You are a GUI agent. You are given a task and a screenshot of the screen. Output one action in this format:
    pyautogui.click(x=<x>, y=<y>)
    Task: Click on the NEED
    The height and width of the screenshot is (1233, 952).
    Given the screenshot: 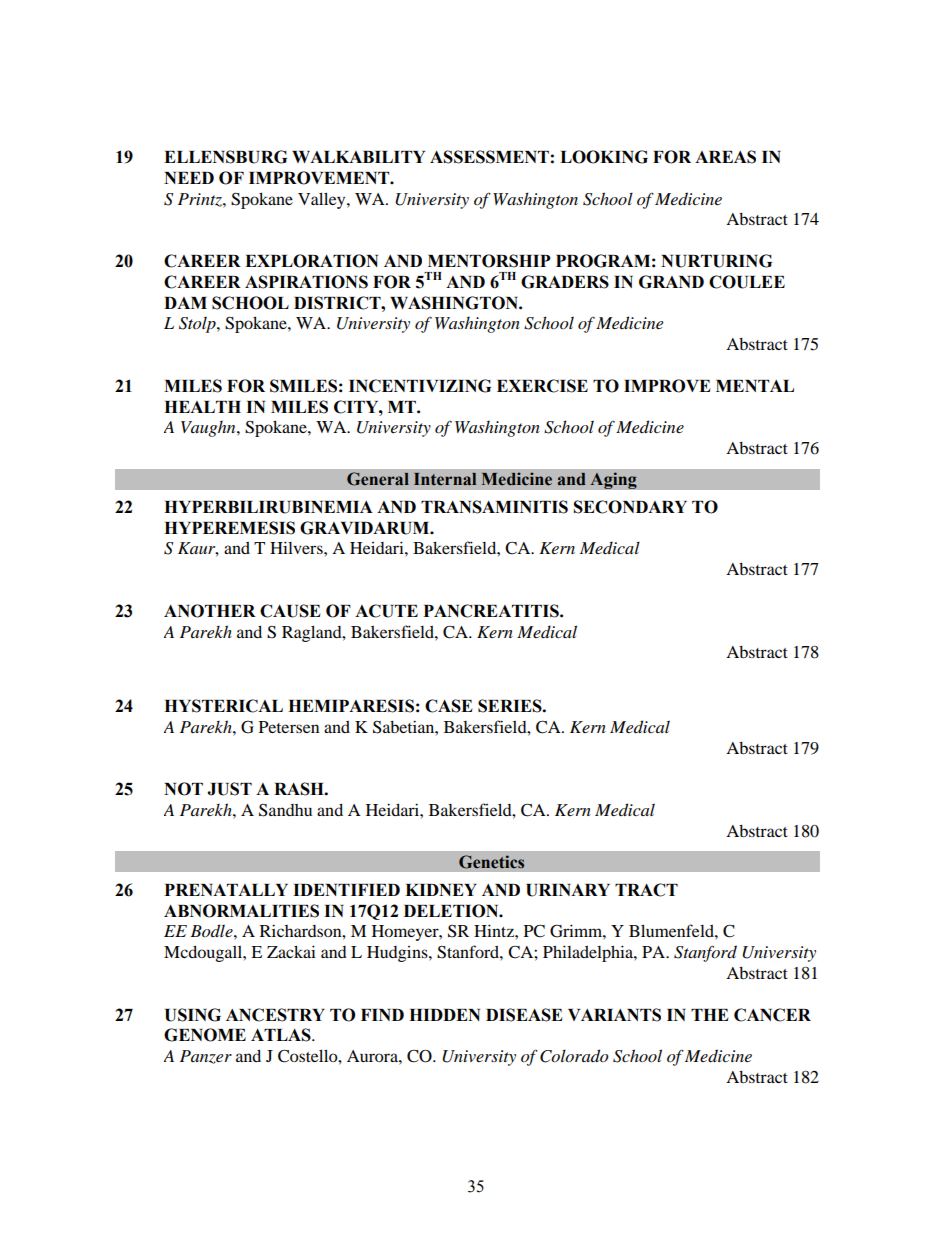 What is the action you would take?
    pyautogui.click(x=189, y=178)
